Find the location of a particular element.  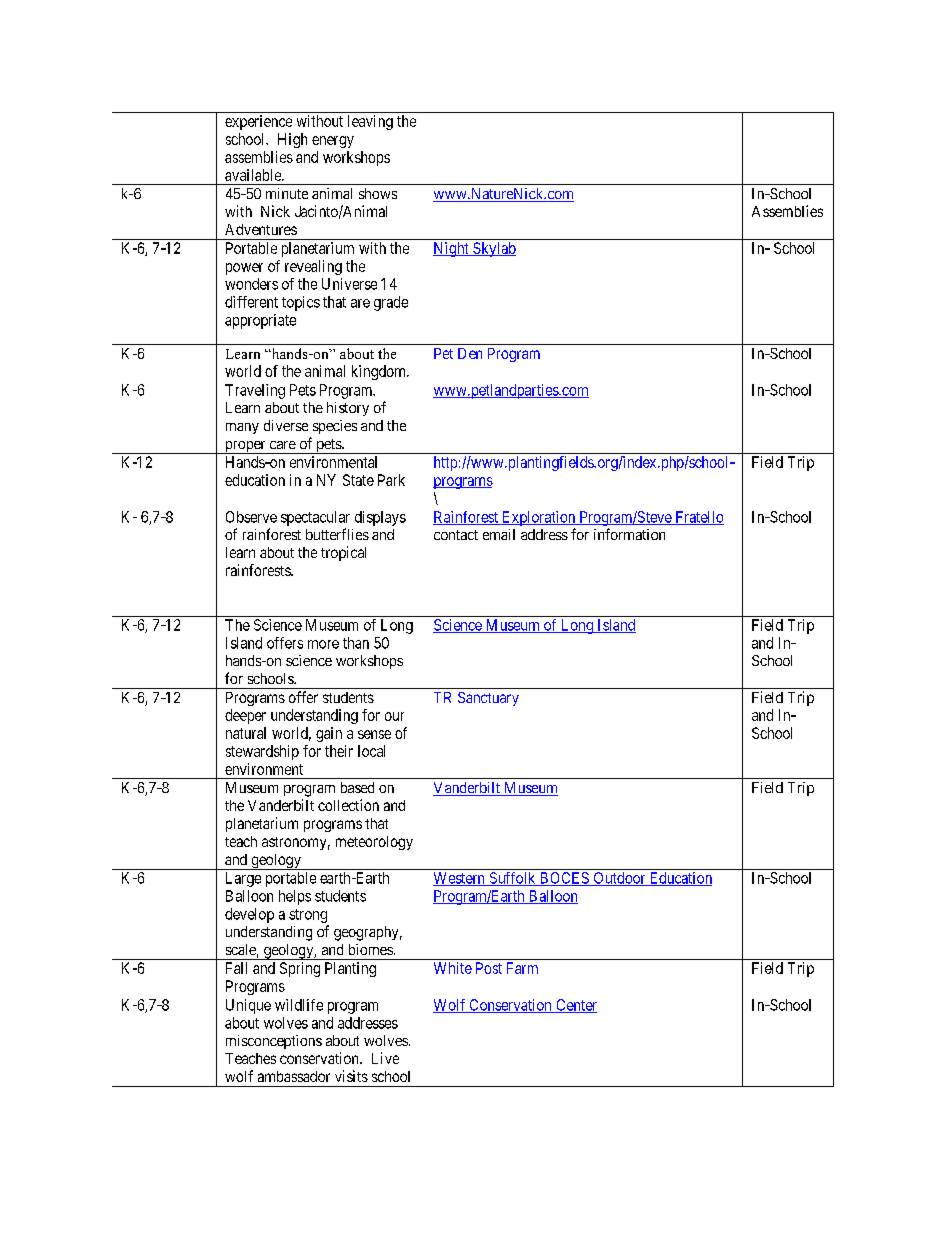

Skylab is located at coordinates (493, 249).
